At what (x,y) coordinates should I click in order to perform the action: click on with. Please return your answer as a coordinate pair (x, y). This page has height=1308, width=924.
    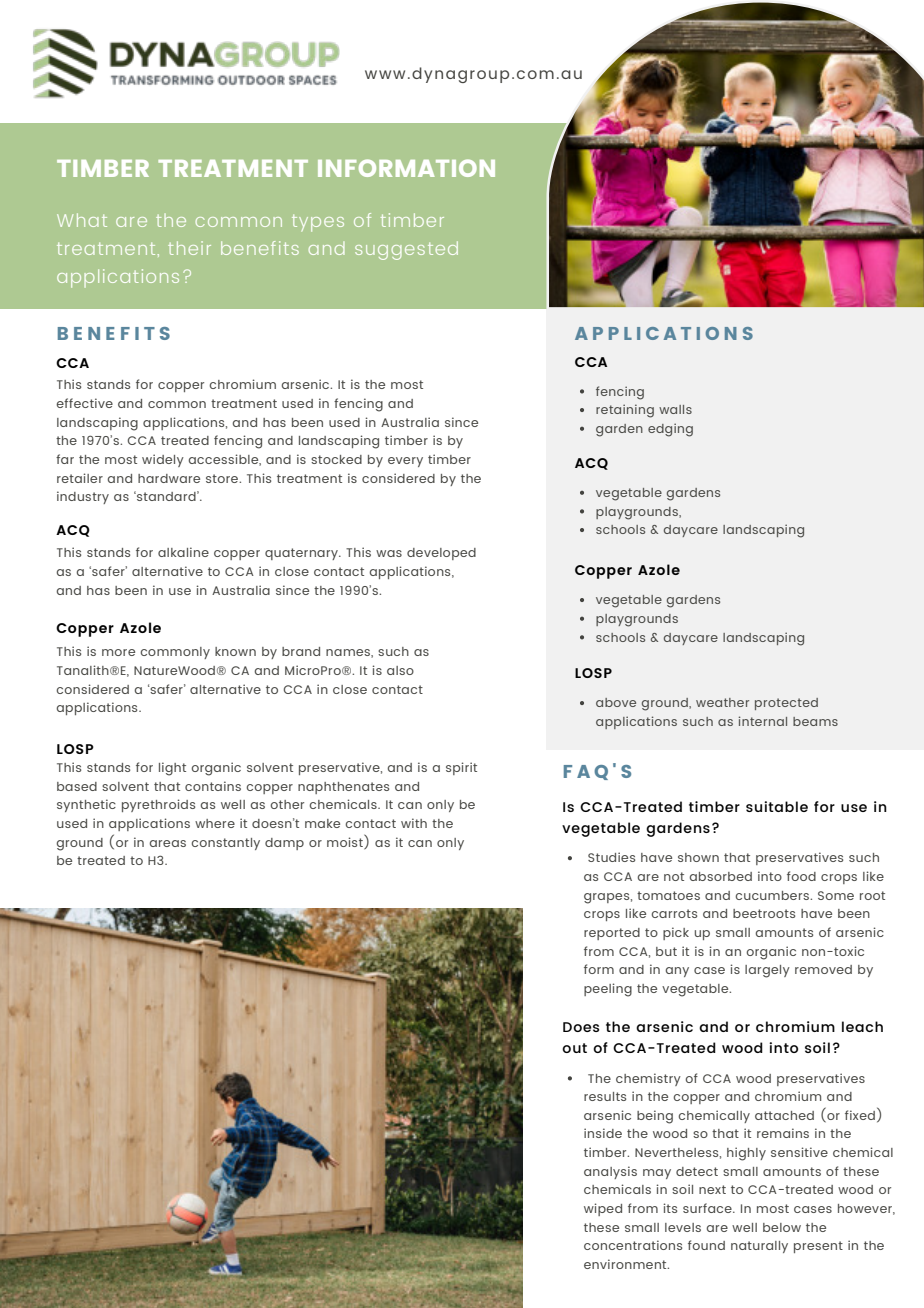
    Looking at the image, I should click on (414, 823).
